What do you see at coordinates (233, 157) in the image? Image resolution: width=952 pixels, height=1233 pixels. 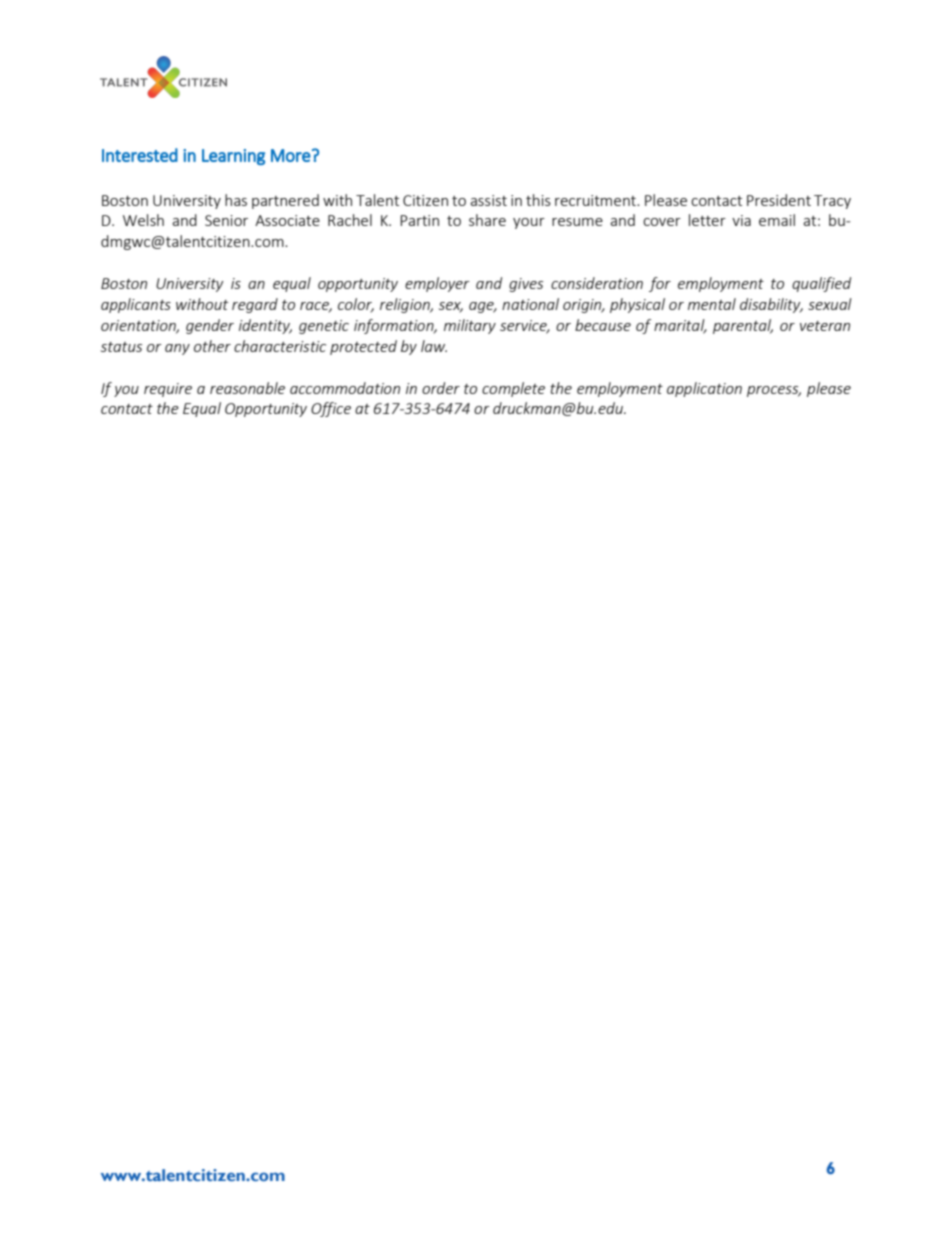 I see `Learning` at bounding box center [233, 157].
